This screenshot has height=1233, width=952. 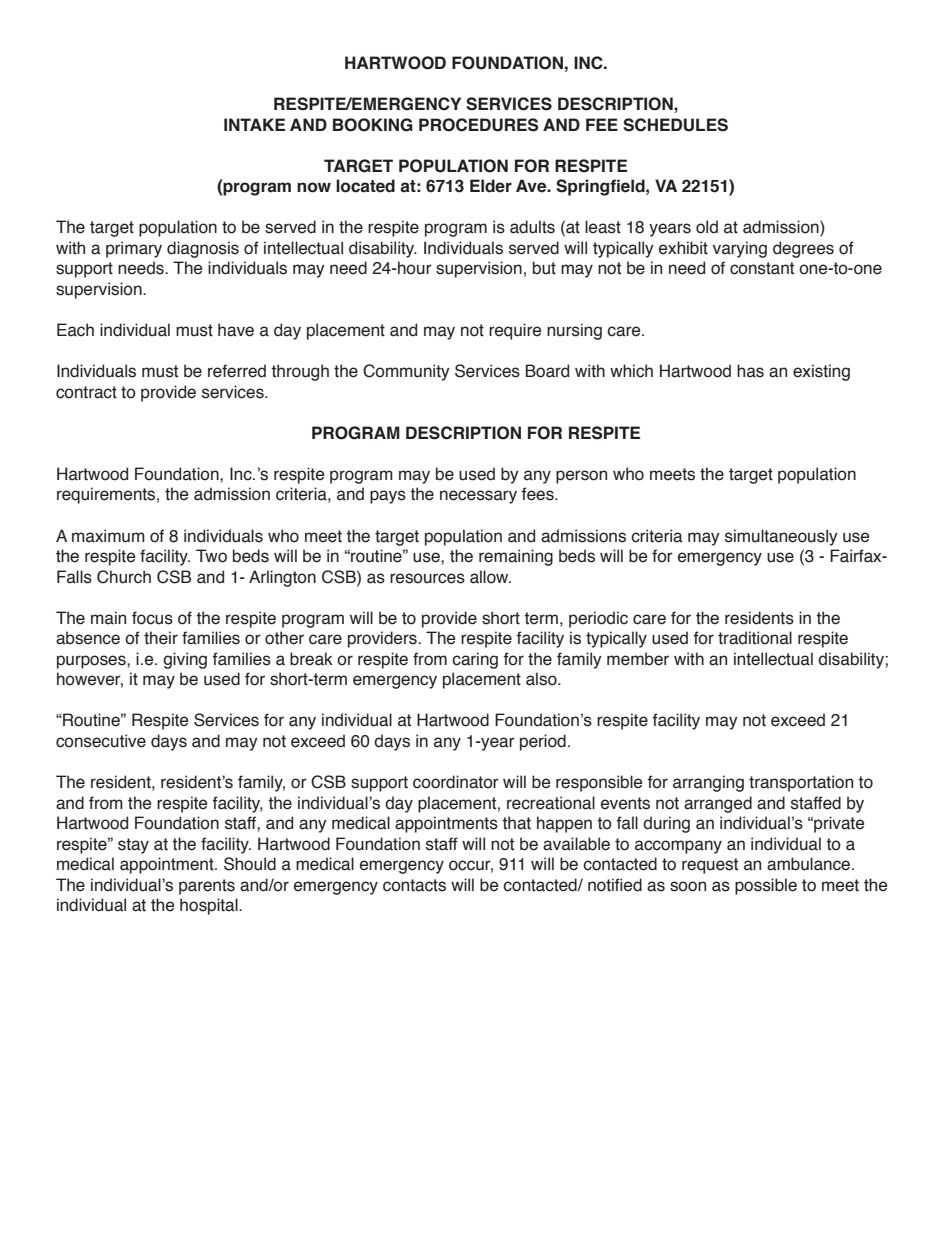 I want to click on INTAKE, so click(x=254, y=124).
